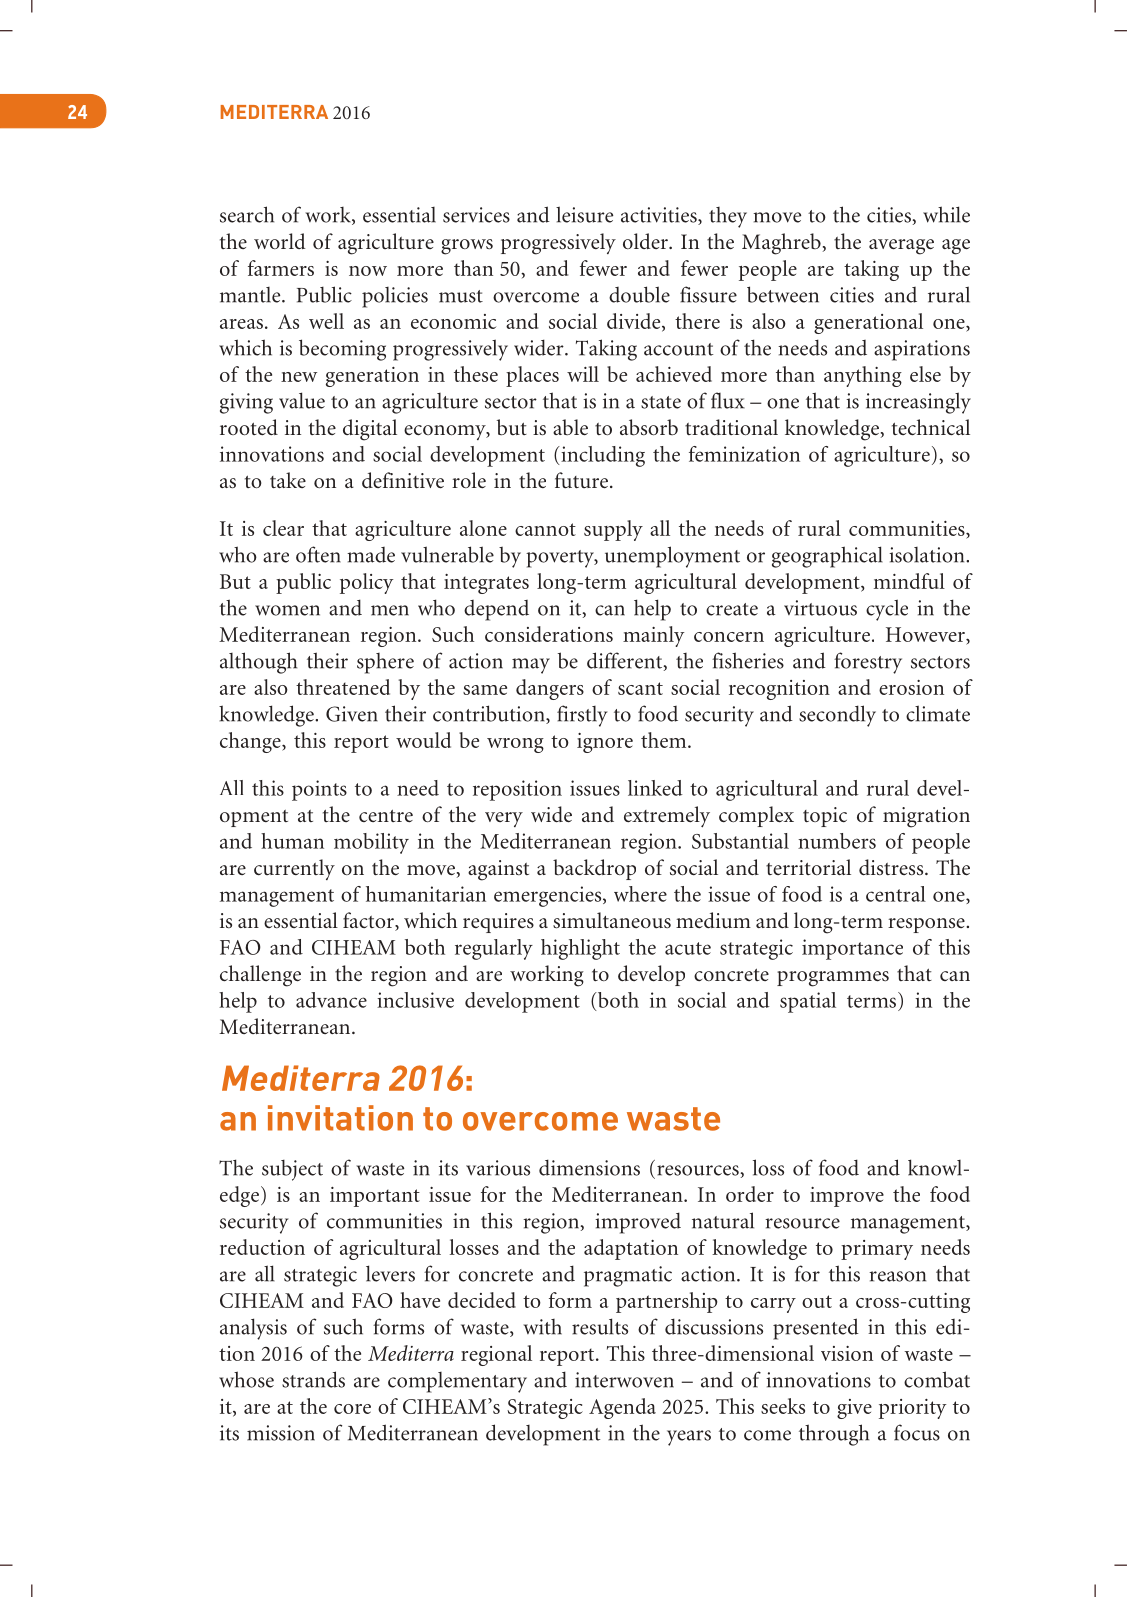 The image size is (1127, 1597). I want to click on core, so click(352, 1409).
